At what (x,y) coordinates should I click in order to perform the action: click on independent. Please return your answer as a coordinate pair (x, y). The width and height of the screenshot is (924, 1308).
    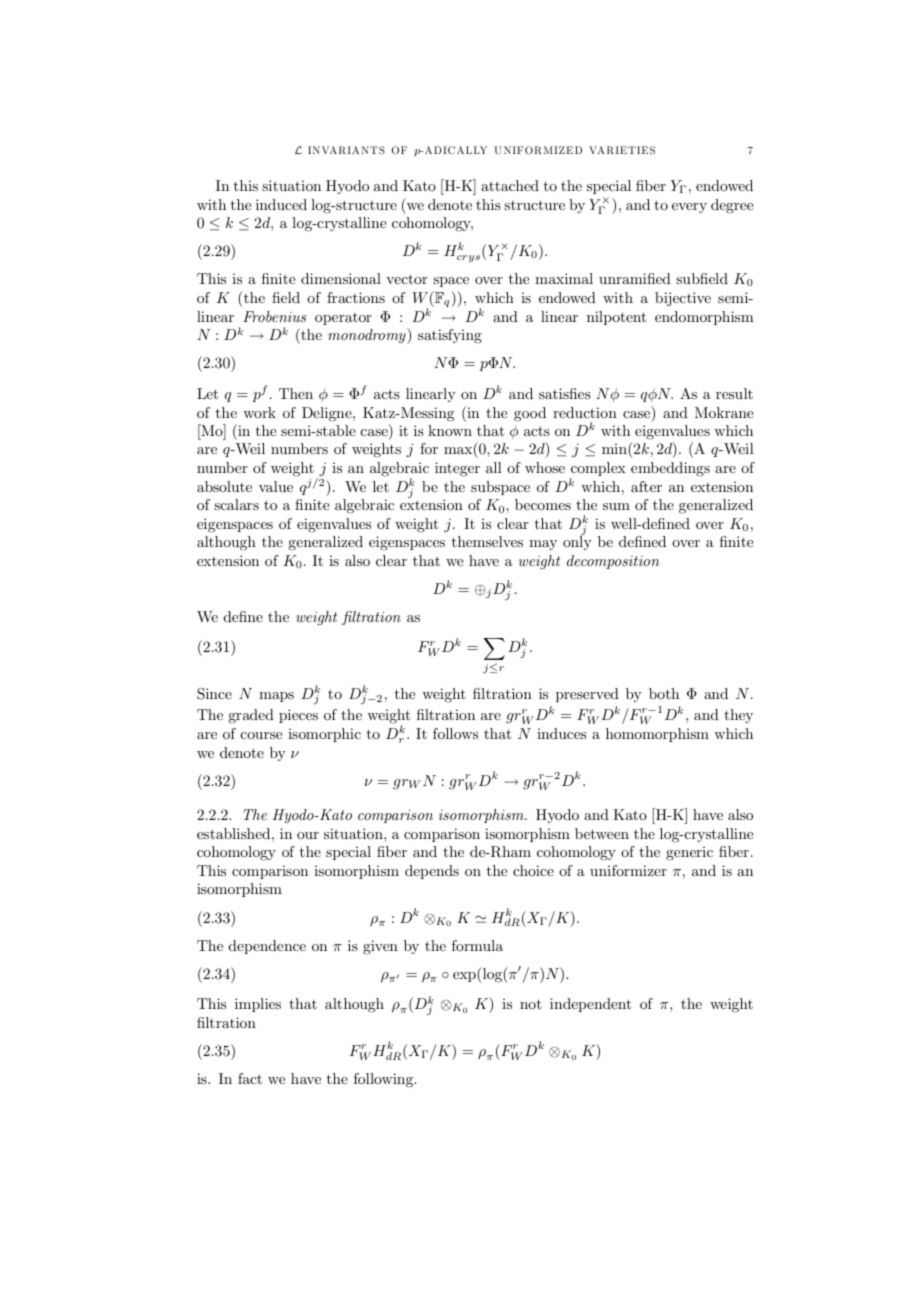
    Looking at the image, I should click on (590, 1005).
